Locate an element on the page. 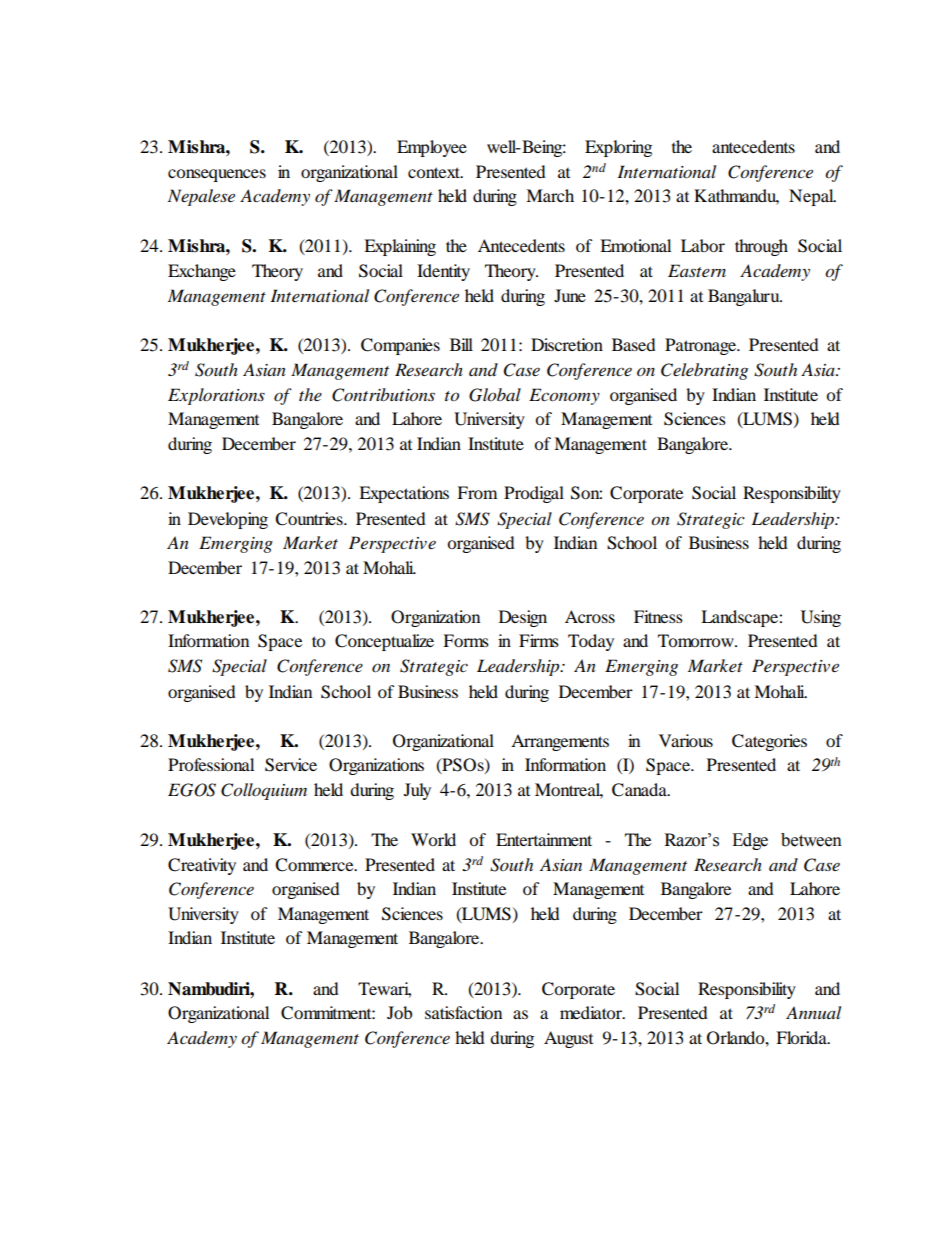 The width and height of the page is (952, 1233). Prodigal is located at coordinates (534, 494).
